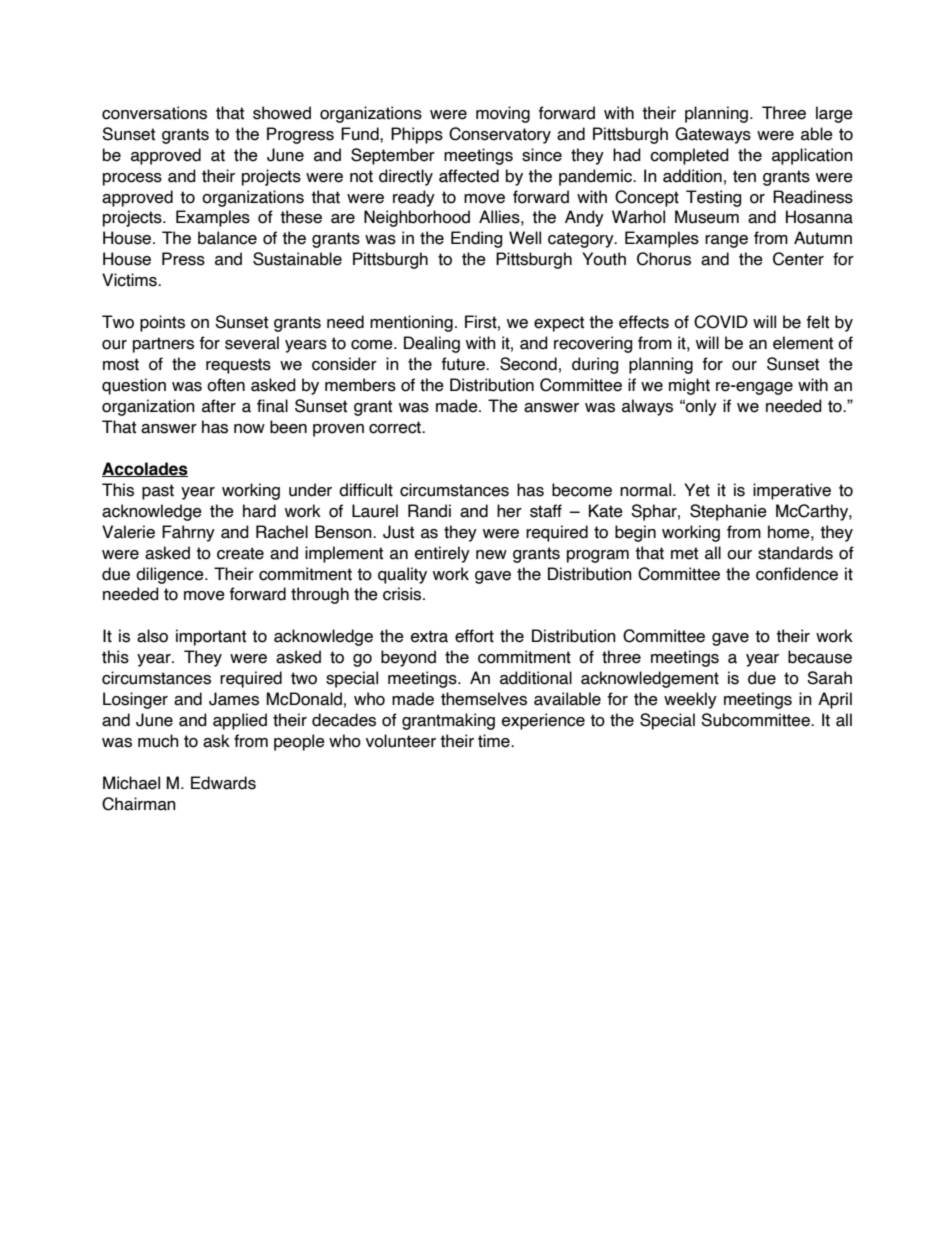  I want to click on diligence, so click(171, 575).
